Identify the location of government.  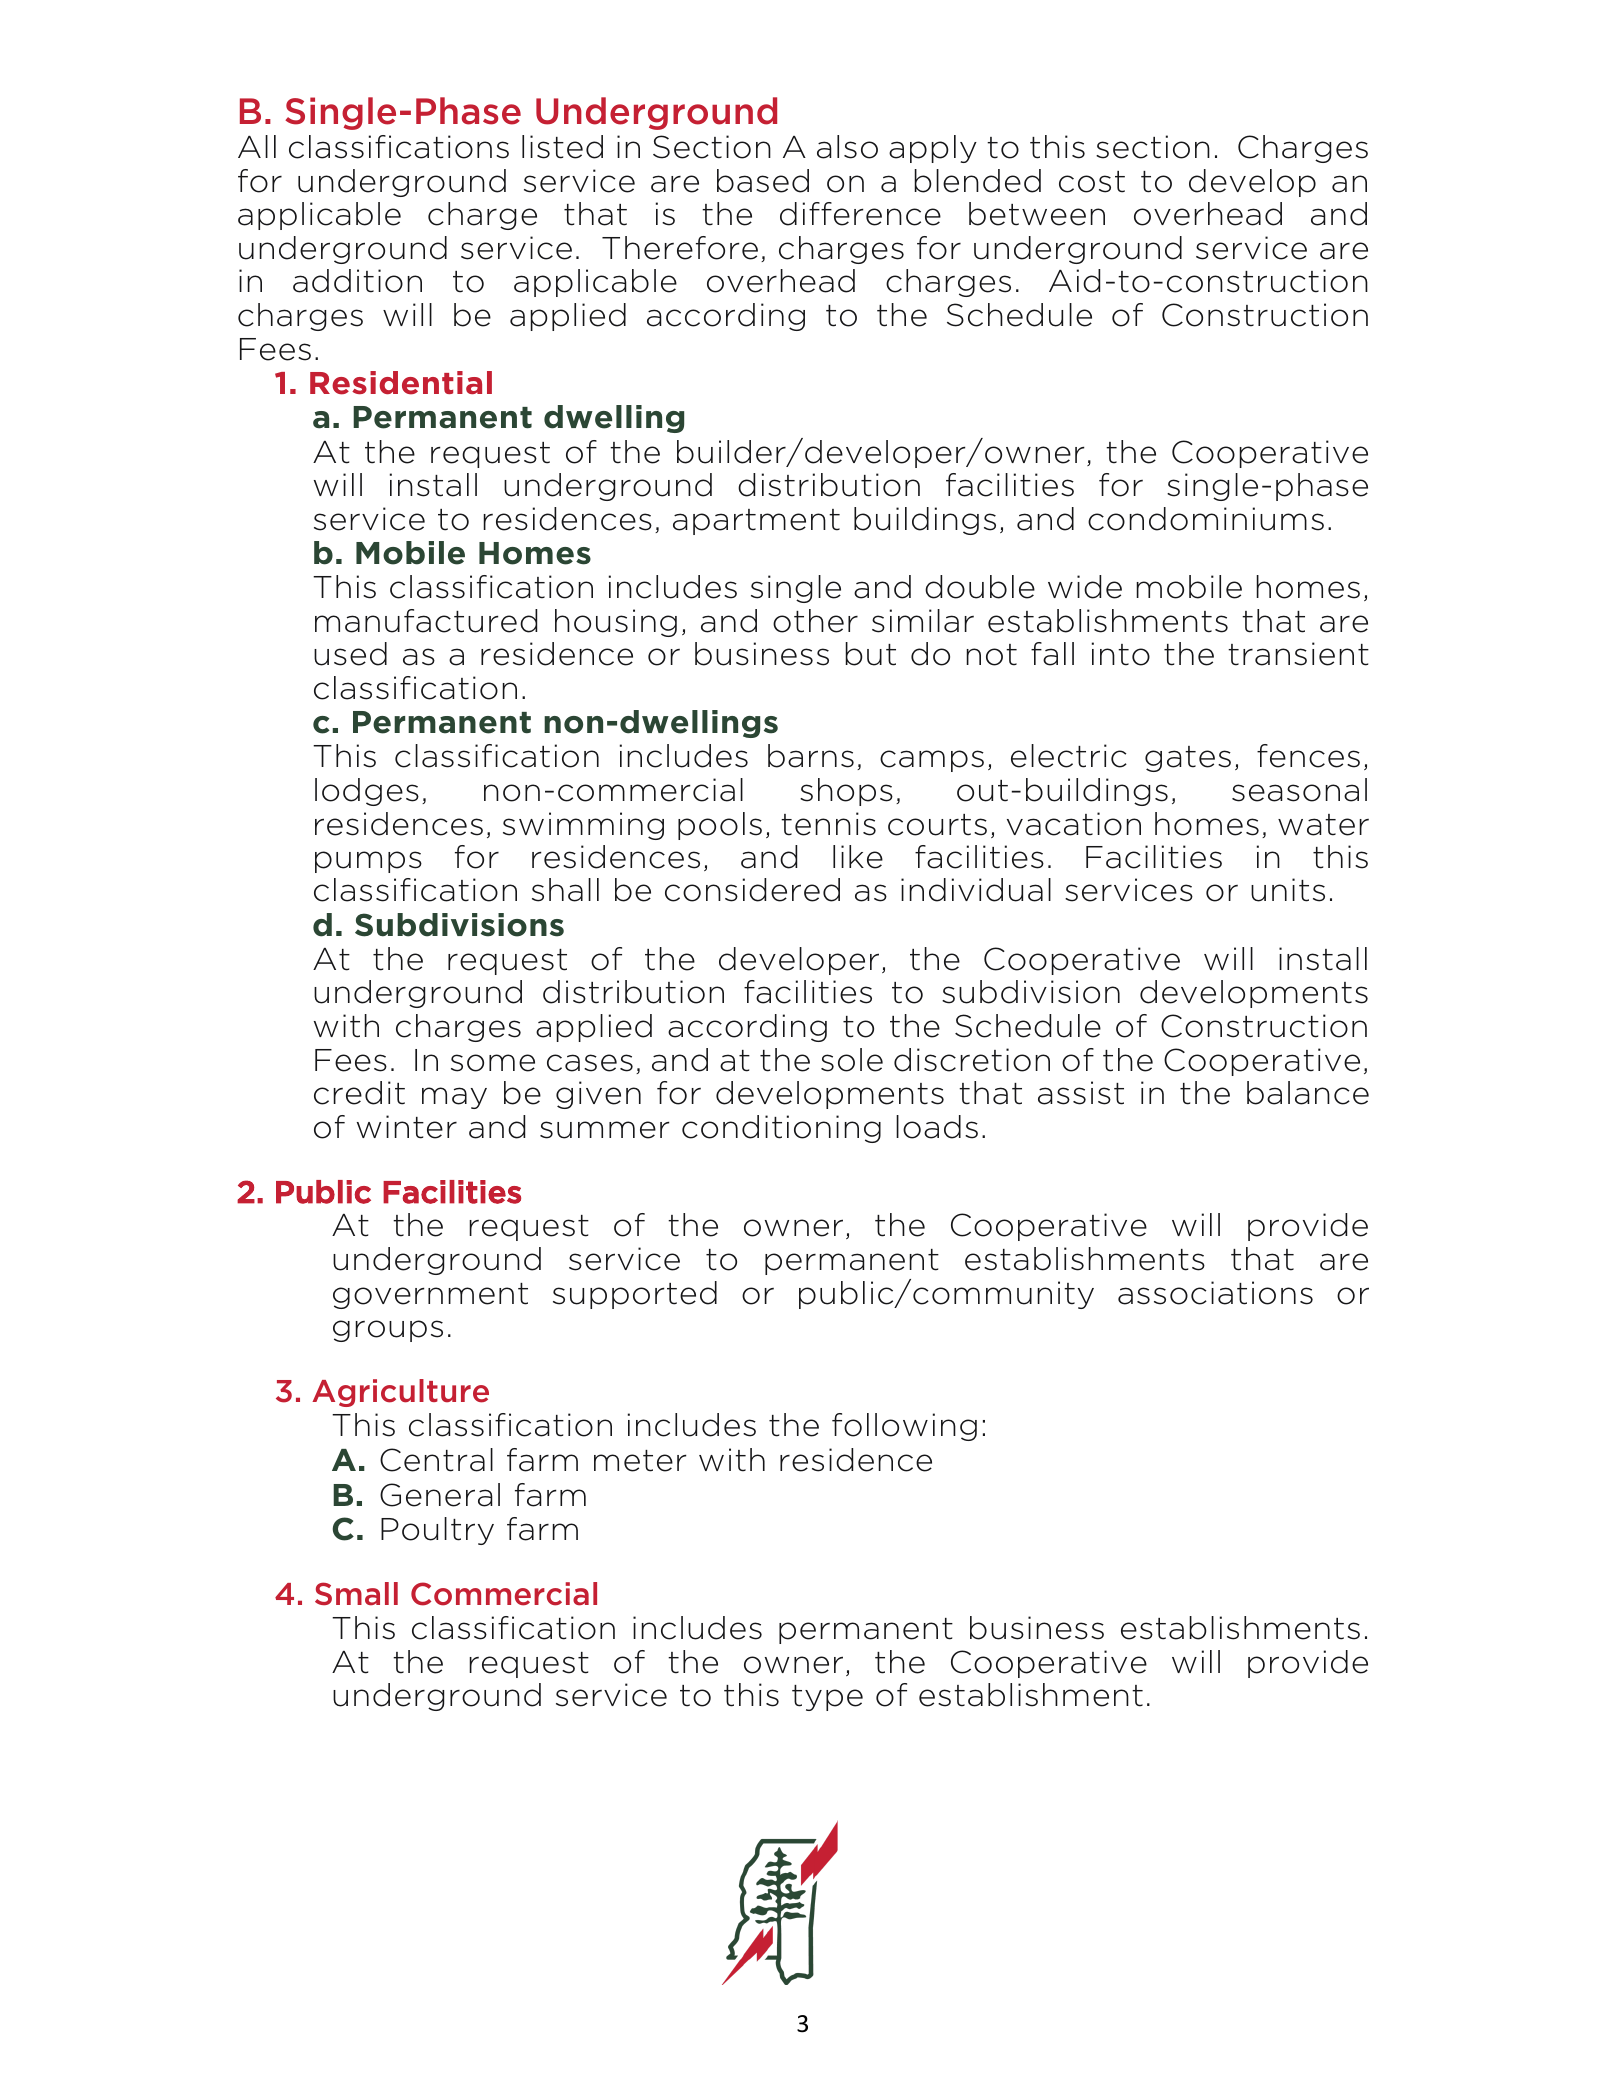
(430, 1296).
